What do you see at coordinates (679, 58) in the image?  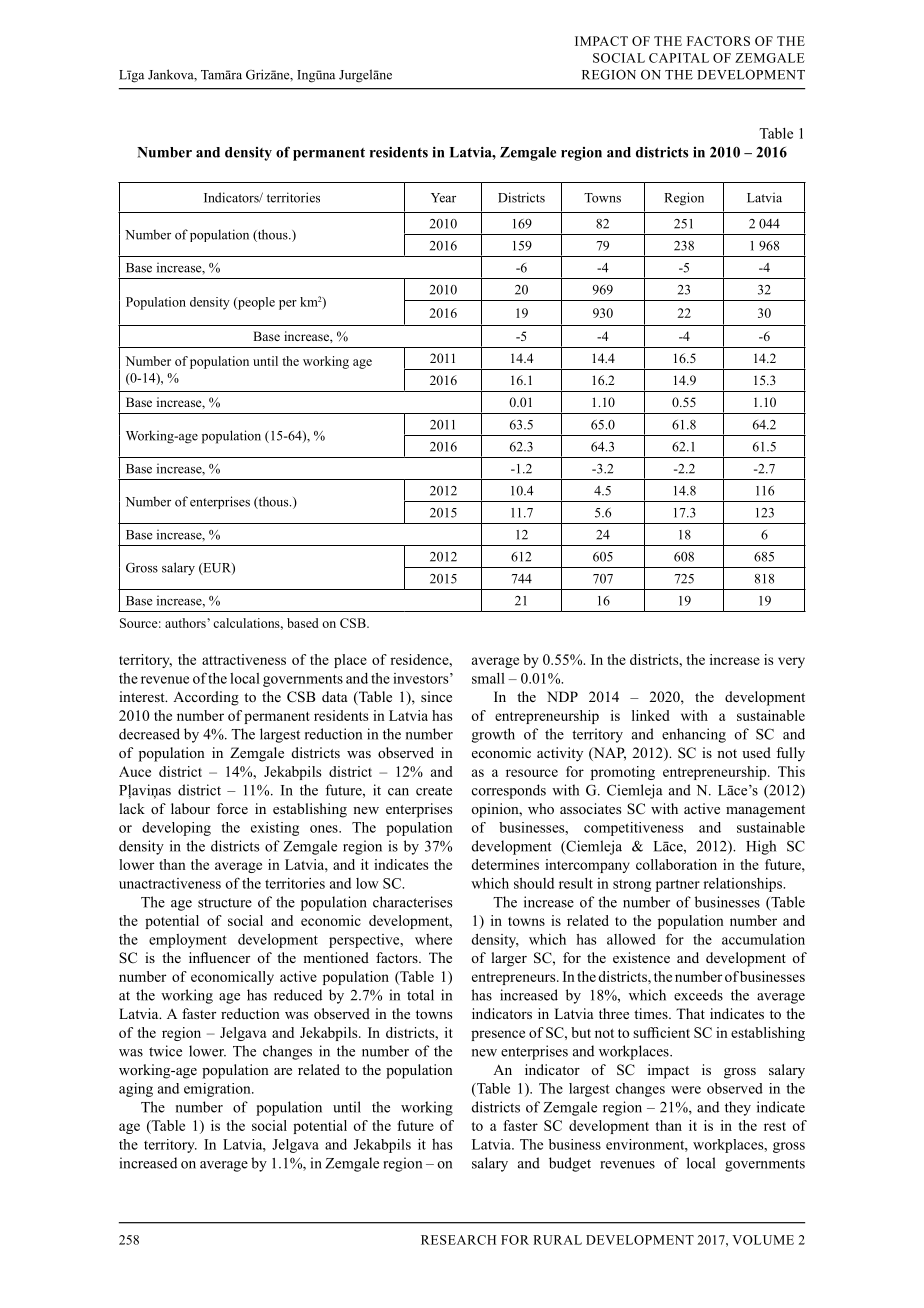 I see `CAPITAL` at bounding box center [679, 58].
